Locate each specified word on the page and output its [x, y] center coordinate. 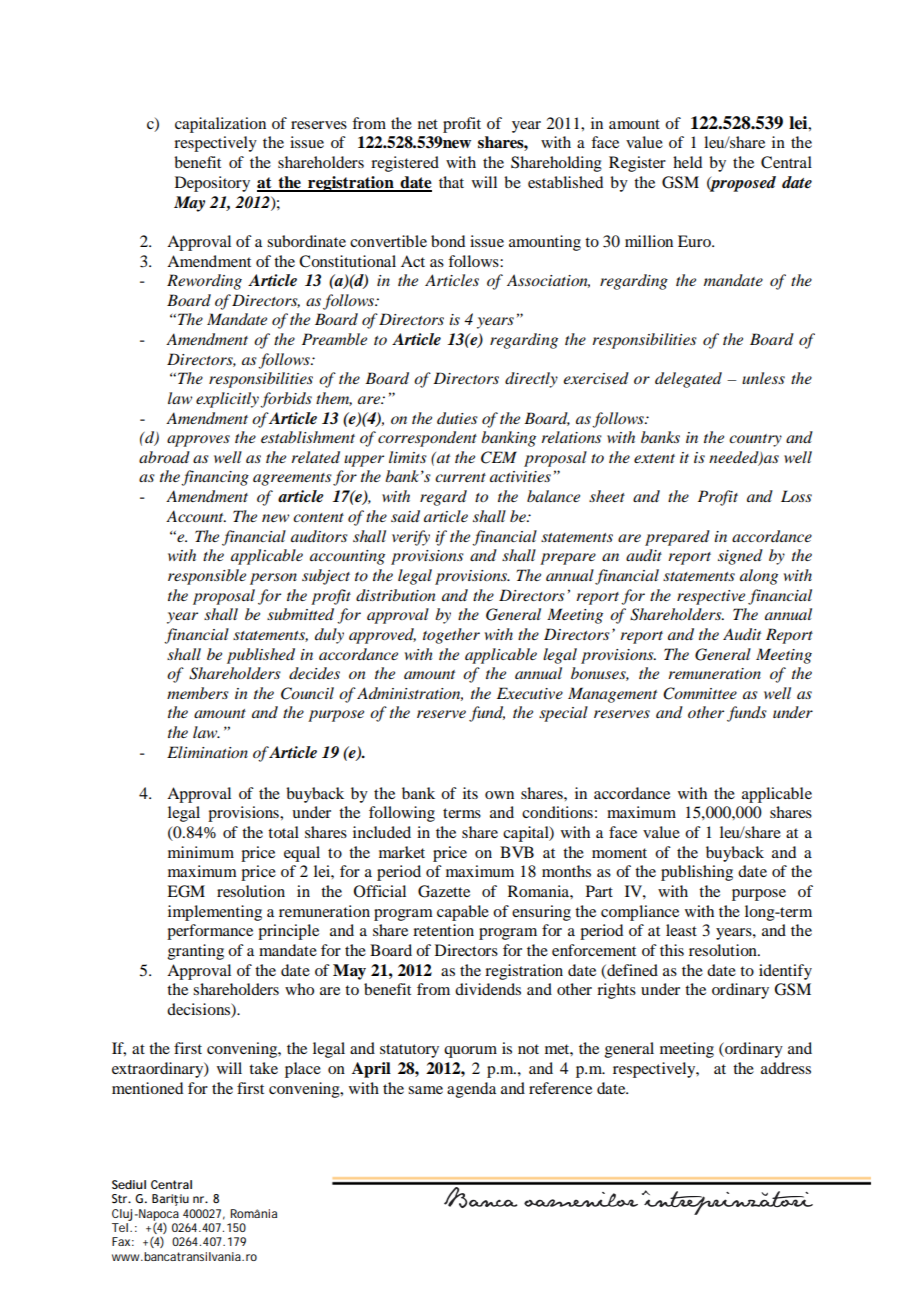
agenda [471, 1090]
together [451, 636]
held [687, 162]
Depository [212, 184]
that [451, 182]
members [198, 693]
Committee [700, 693]
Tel [120, 1227]
